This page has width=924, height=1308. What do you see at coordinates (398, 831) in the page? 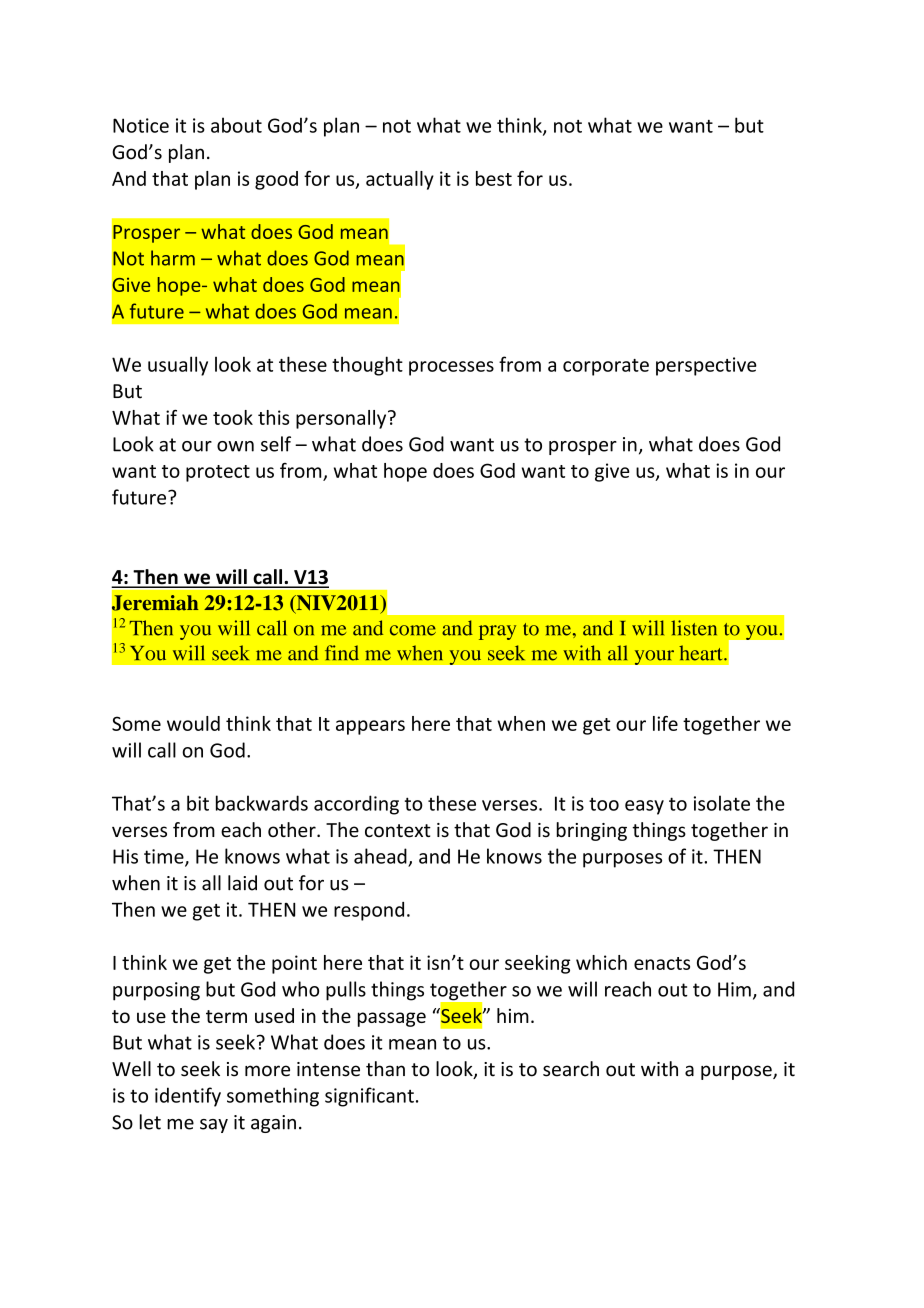
I see `context` at bounding box center [398, 831].
